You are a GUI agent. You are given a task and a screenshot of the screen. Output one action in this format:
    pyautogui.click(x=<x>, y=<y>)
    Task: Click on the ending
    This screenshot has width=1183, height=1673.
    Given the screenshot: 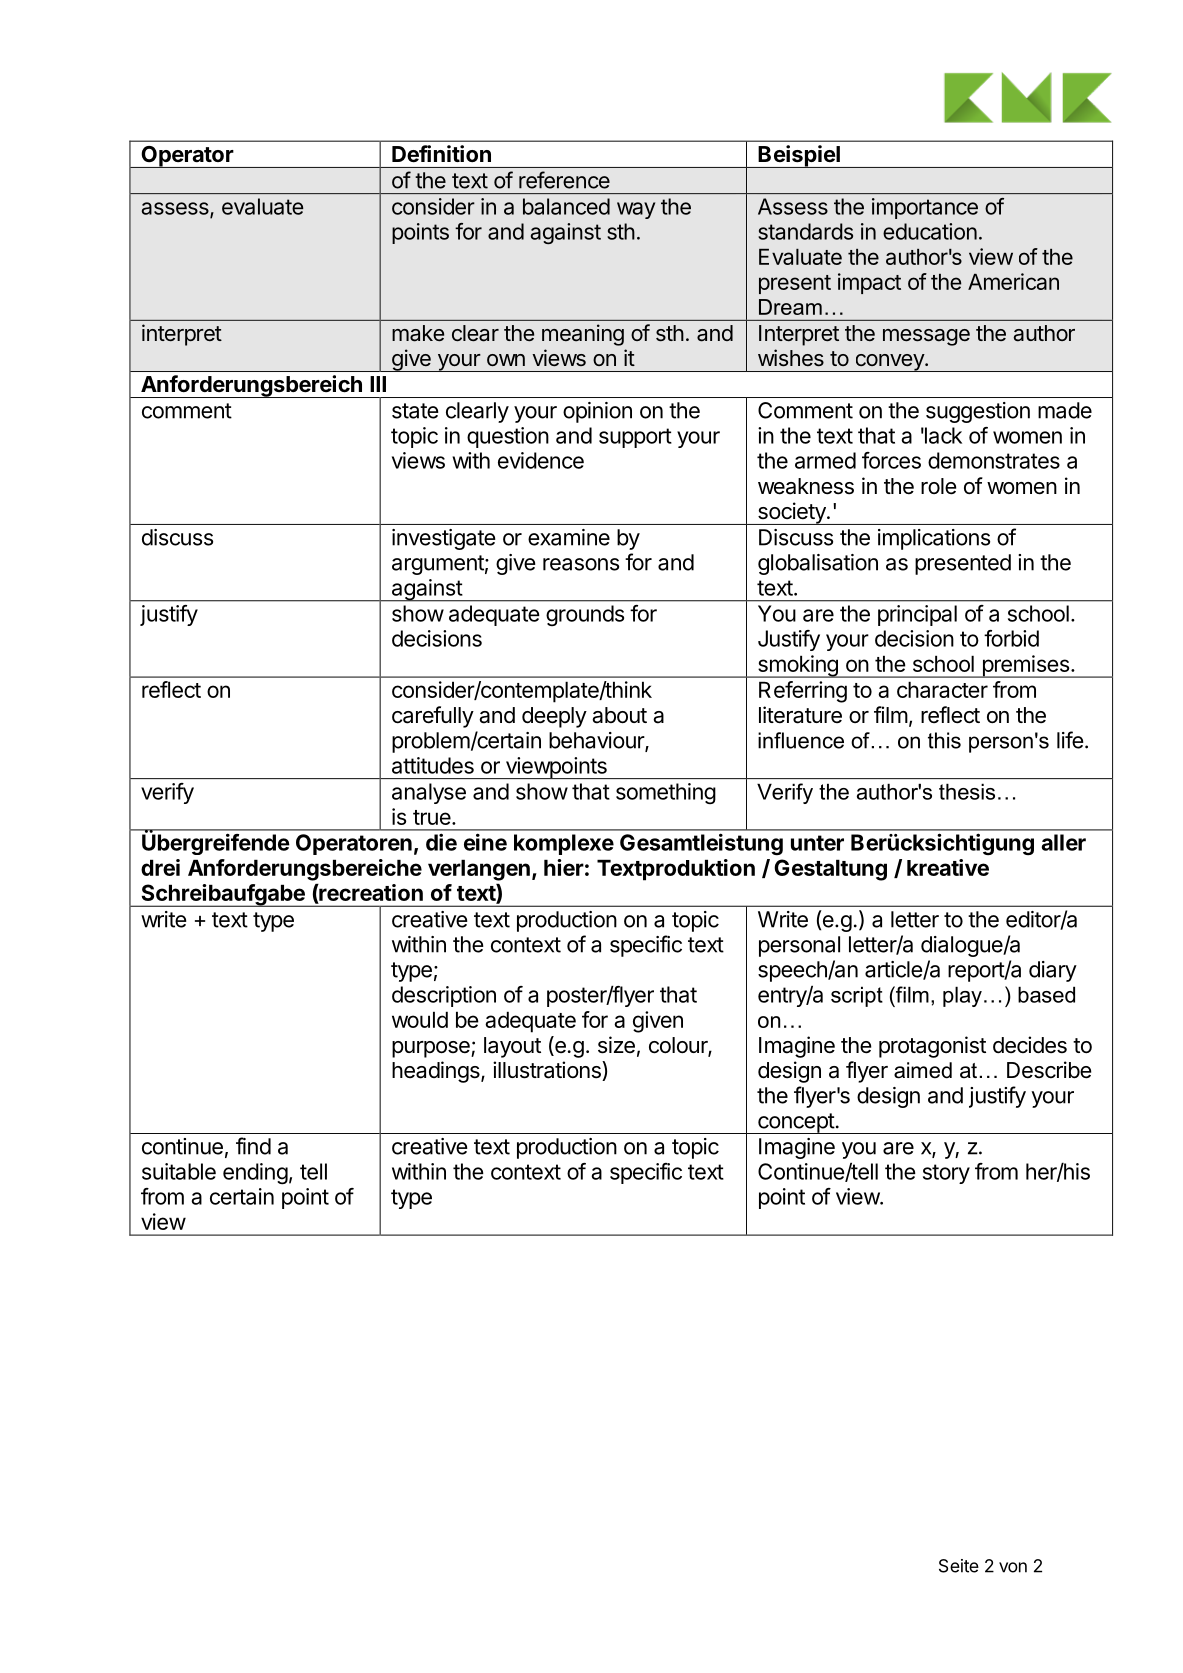 What is the action you would take?
    pyautogui.click(x=255, y=1174)
